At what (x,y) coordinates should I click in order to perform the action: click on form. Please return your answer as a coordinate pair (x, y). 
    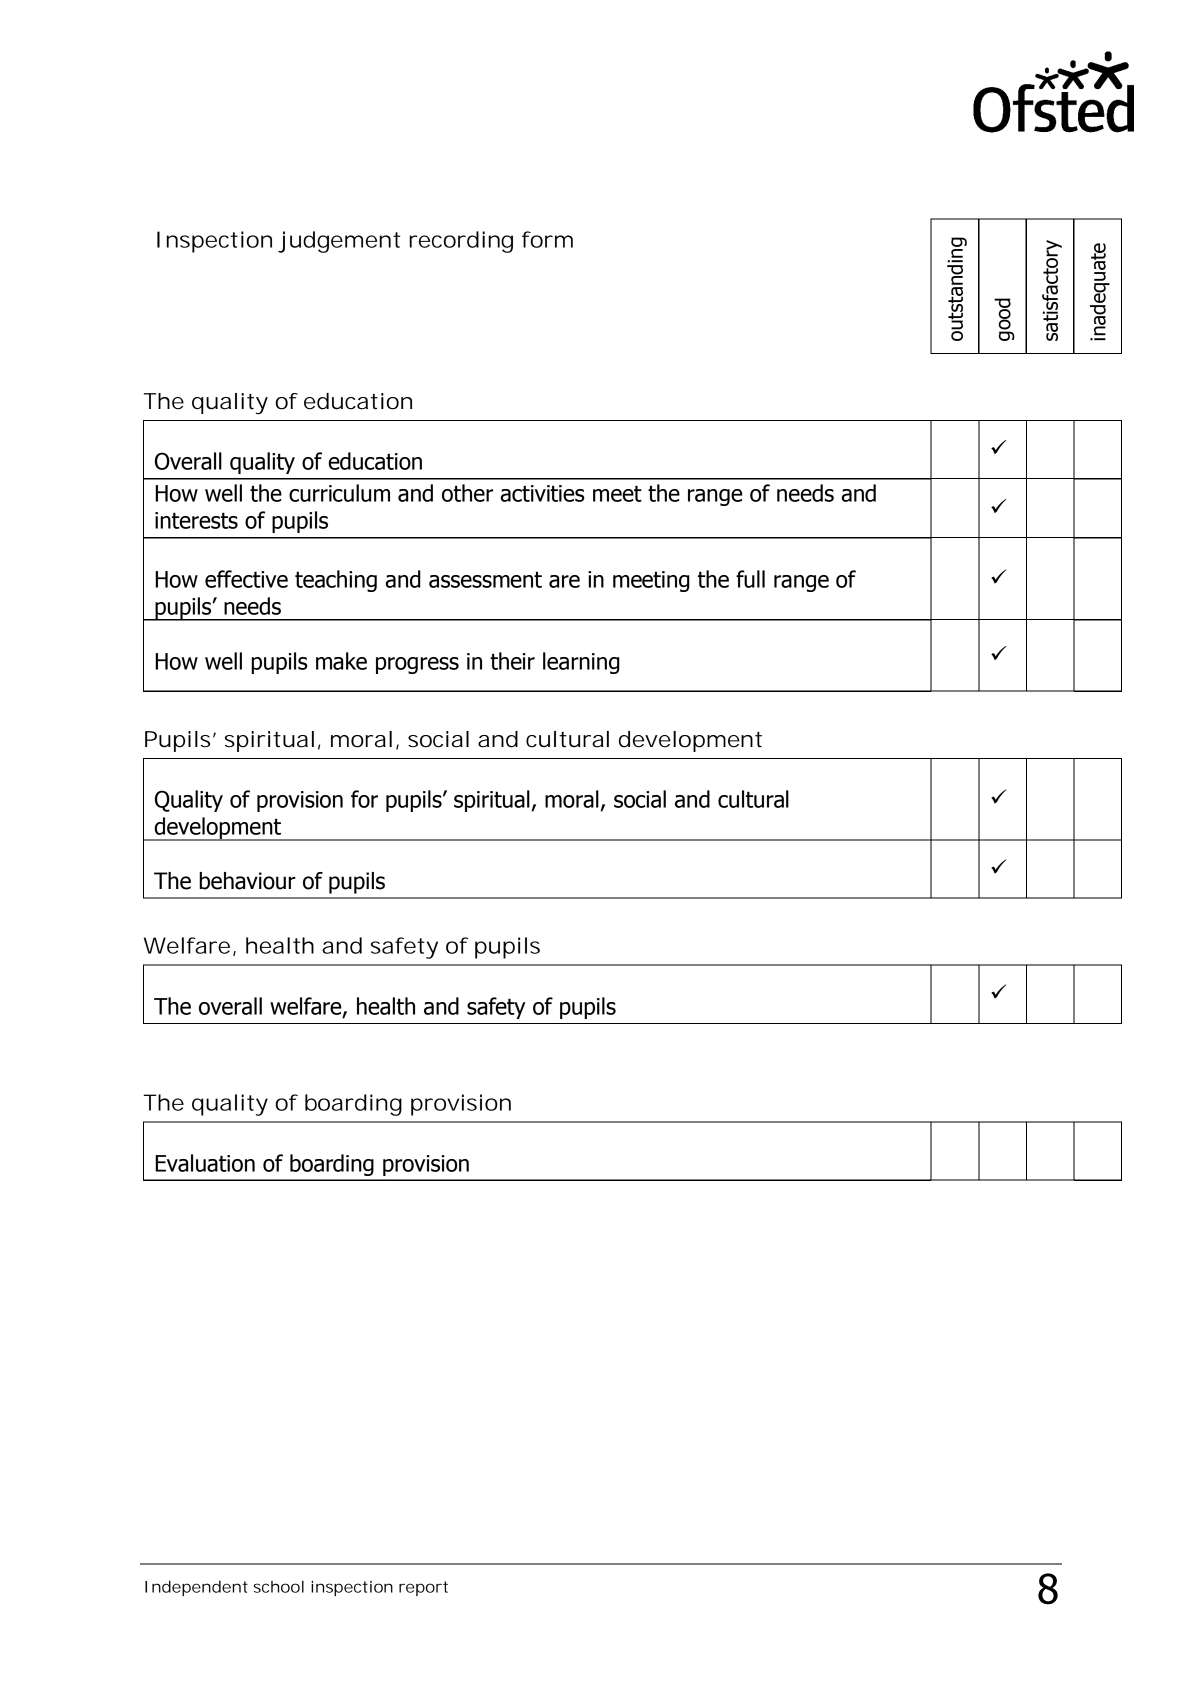
    Looking at the image, I should click on (547, 239).
